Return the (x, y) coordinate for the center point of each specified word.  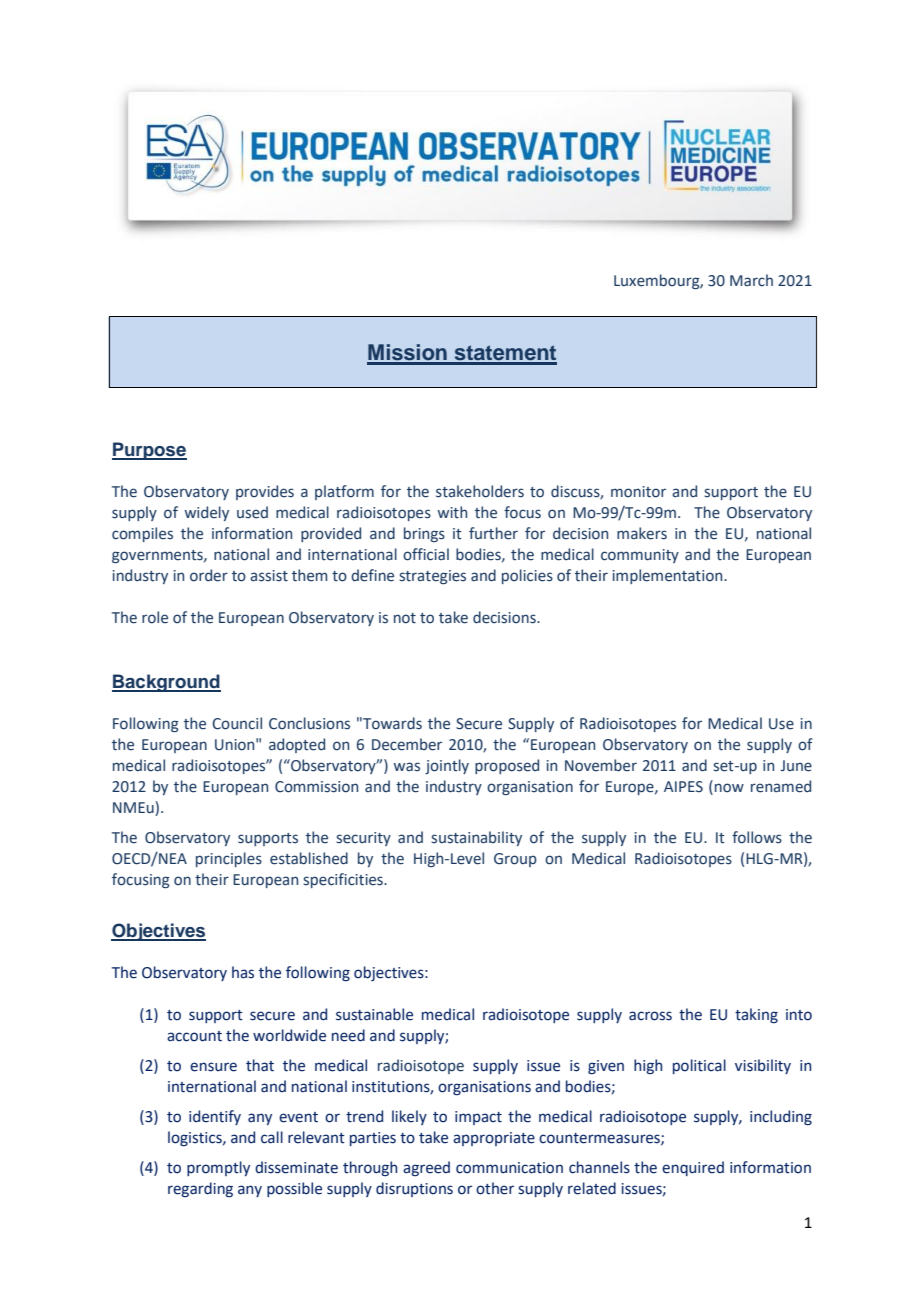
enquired (693, 1168)
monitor (638, 492)
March (751, 280)
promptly (218, 1168)
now (729, 788)
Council (237, 723)
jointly (447, 766)
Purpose (149, 451)
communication (509, 1168)
